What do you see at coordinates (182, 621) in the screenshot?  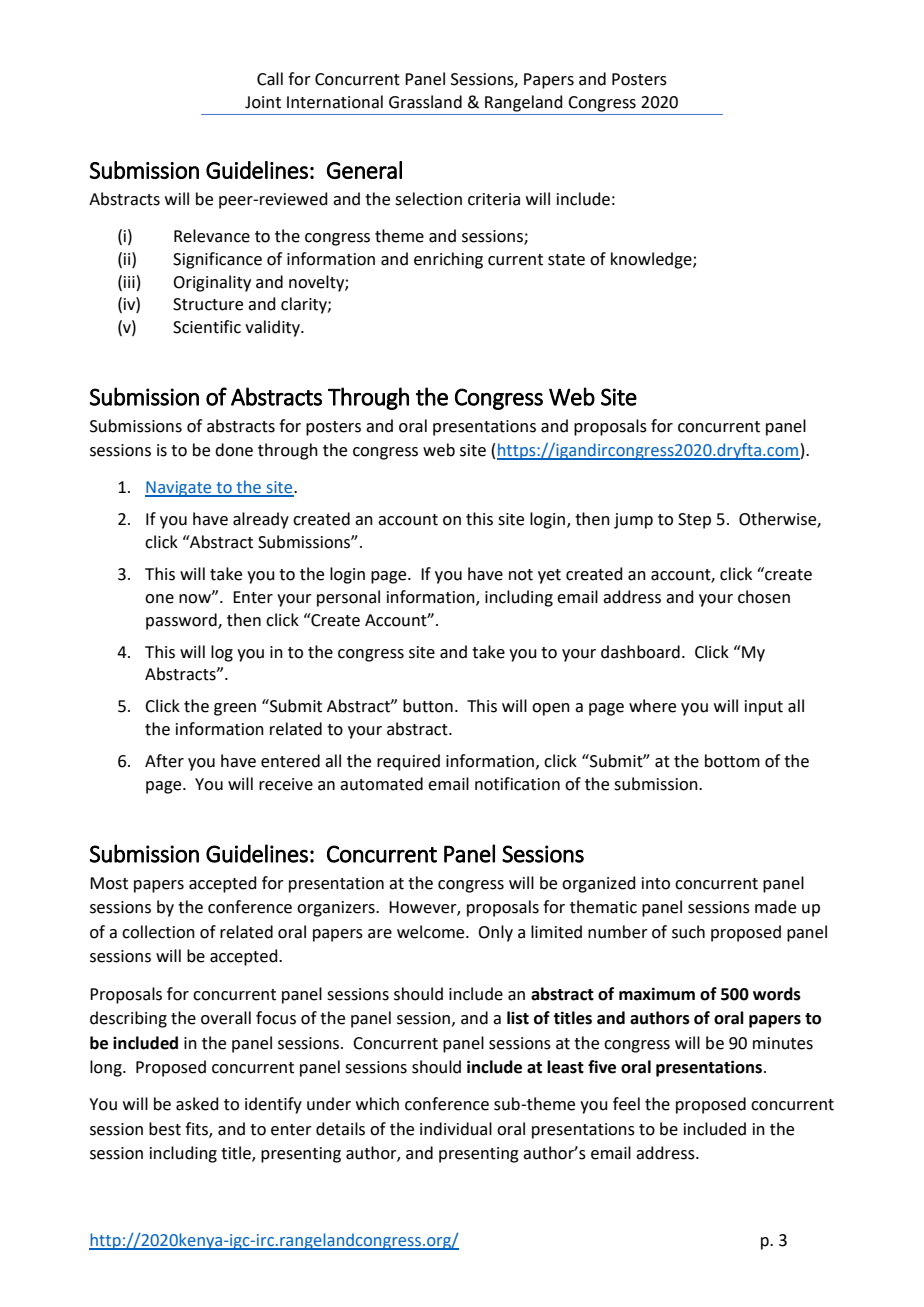 I see `password` at bounding box center [182, 621].
